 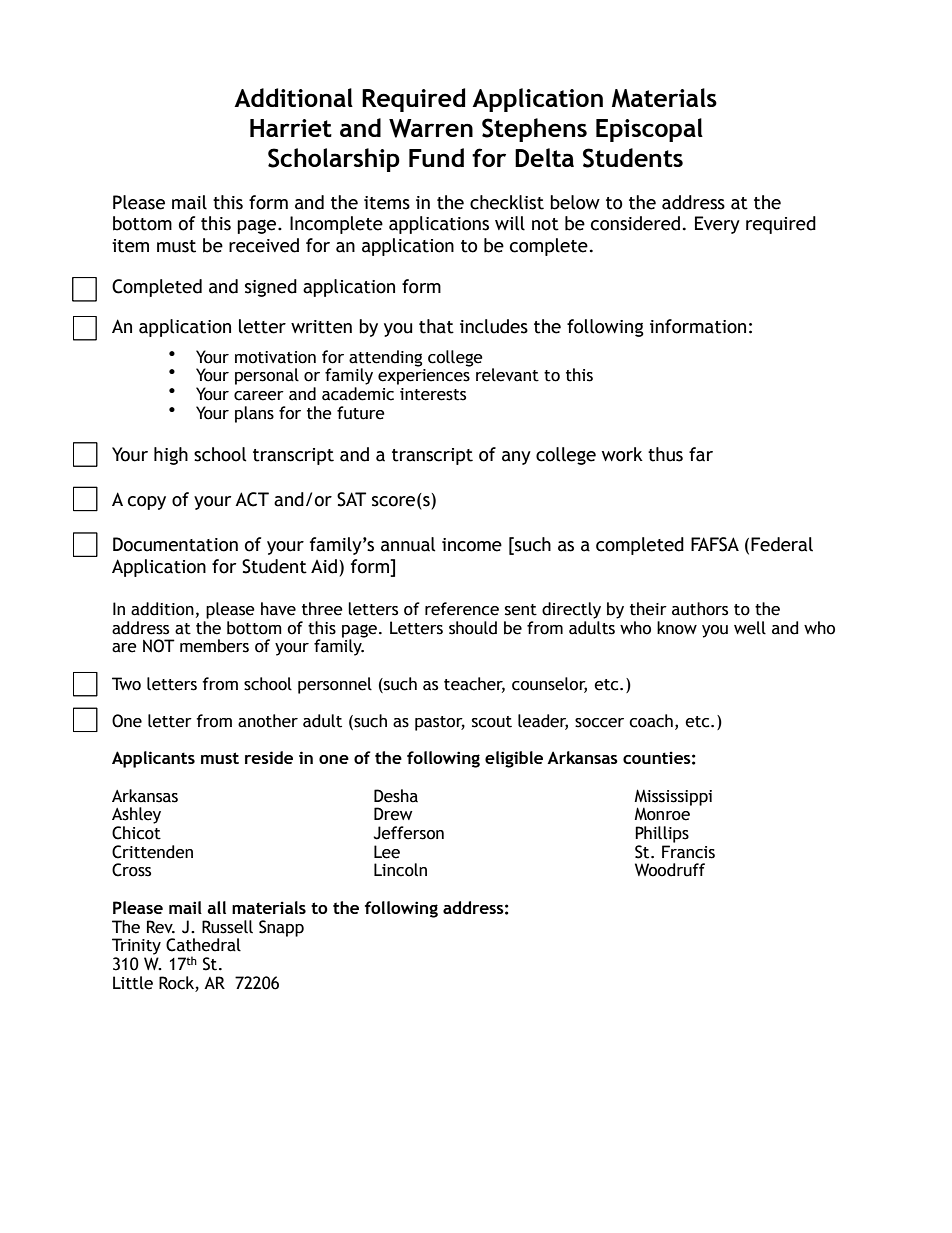 What do you see at coordinates (715, 544) in the image?
I see `FAFSA` at bounding box center [715, 544].
